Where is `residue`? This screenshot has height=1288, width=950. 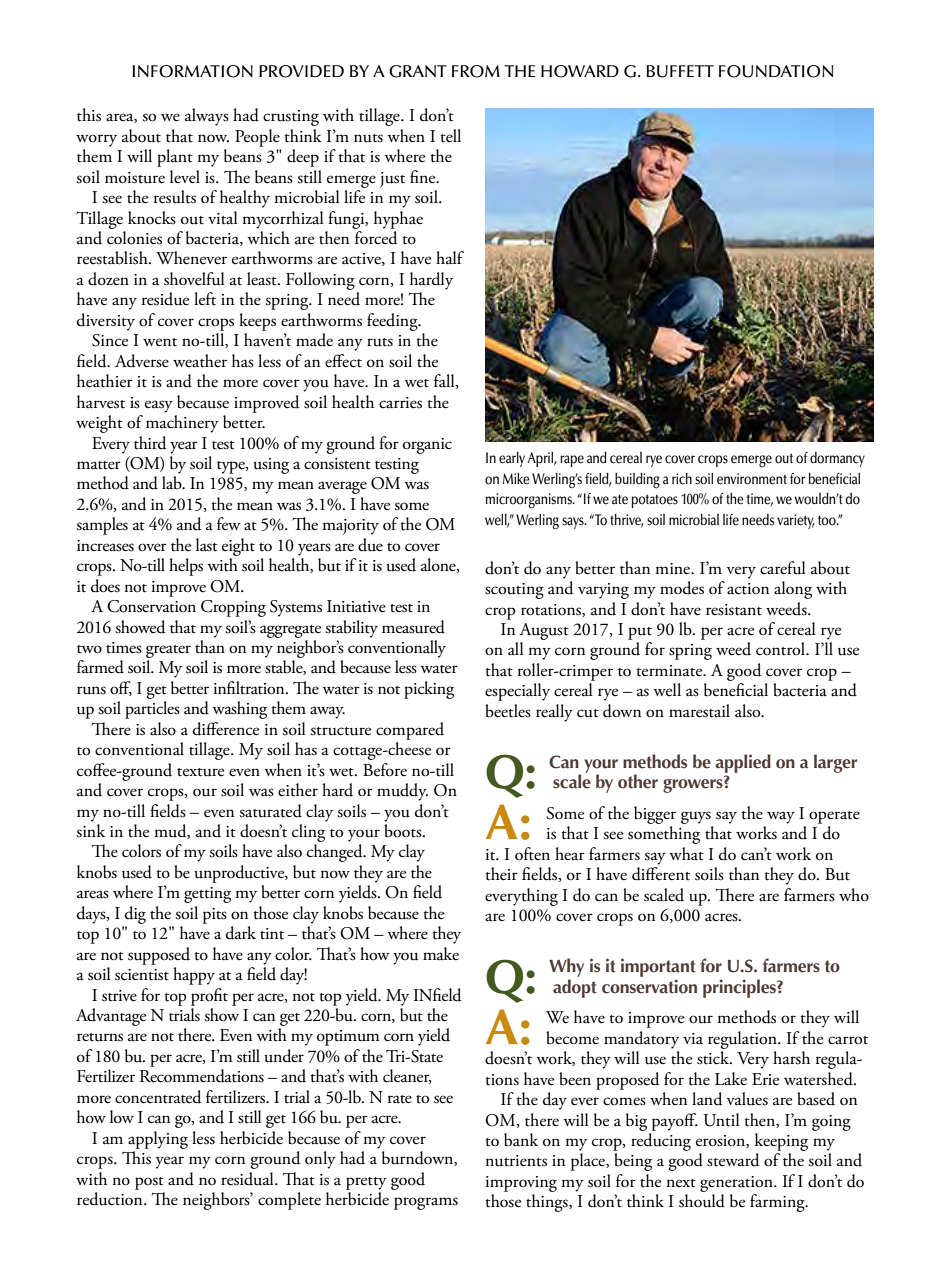 residue is located at coordinates (165, 299).
